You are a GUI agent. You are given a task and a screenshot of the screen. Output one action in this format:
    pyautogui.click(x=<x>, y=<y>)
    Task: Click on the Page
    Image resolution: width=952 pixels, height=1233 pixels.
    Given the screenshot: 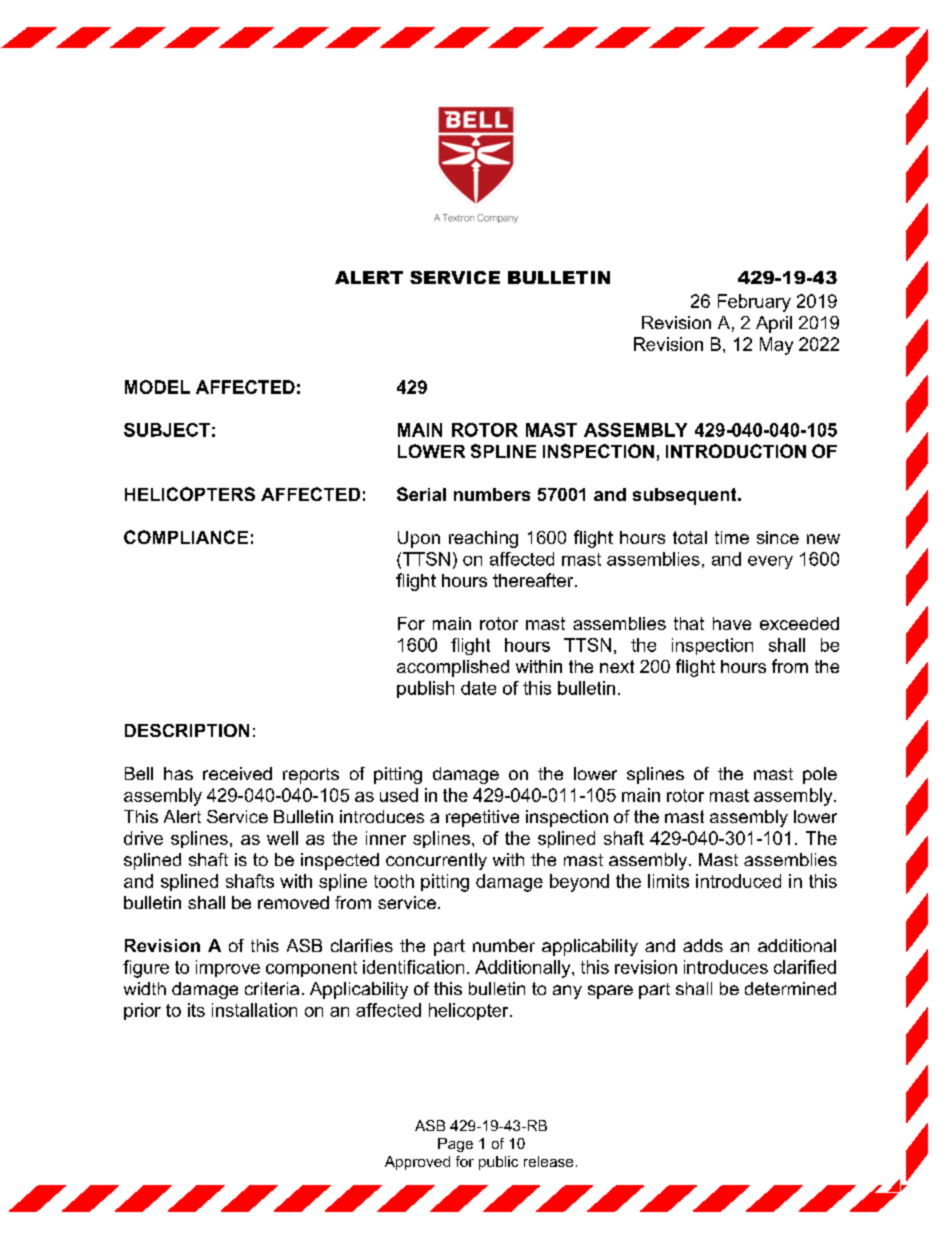 What is the action you would take?
    pyautogui.click(x=455, y=1145)
